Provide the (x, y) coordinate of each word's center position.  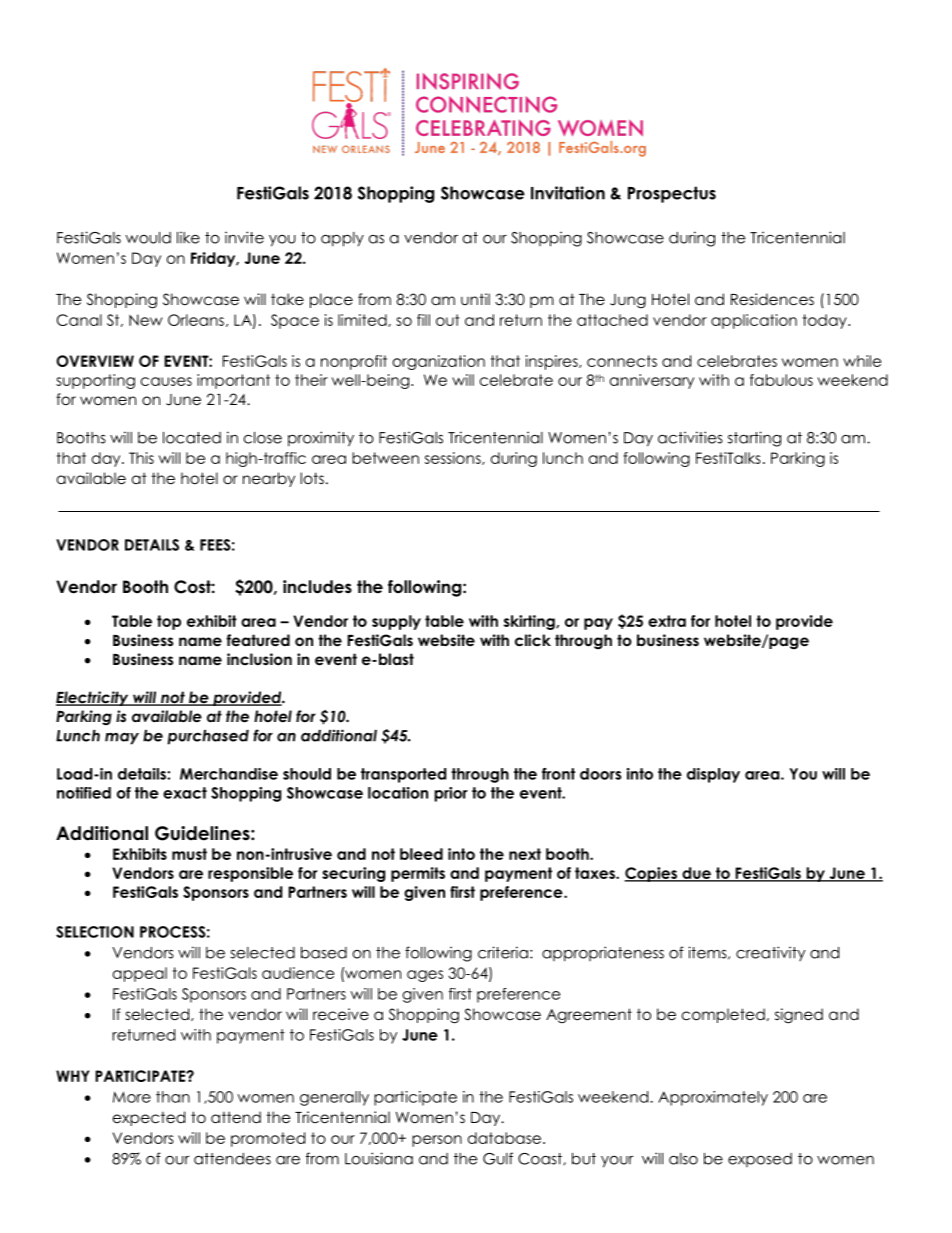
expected (149, 1118)
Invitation (568, 193)
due (696, 874)
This (141, 458)
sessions (454, 458)
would (148, 238)
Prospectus (672, 194)
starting (754, 439)
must (189, 854)
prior (451, 794)
